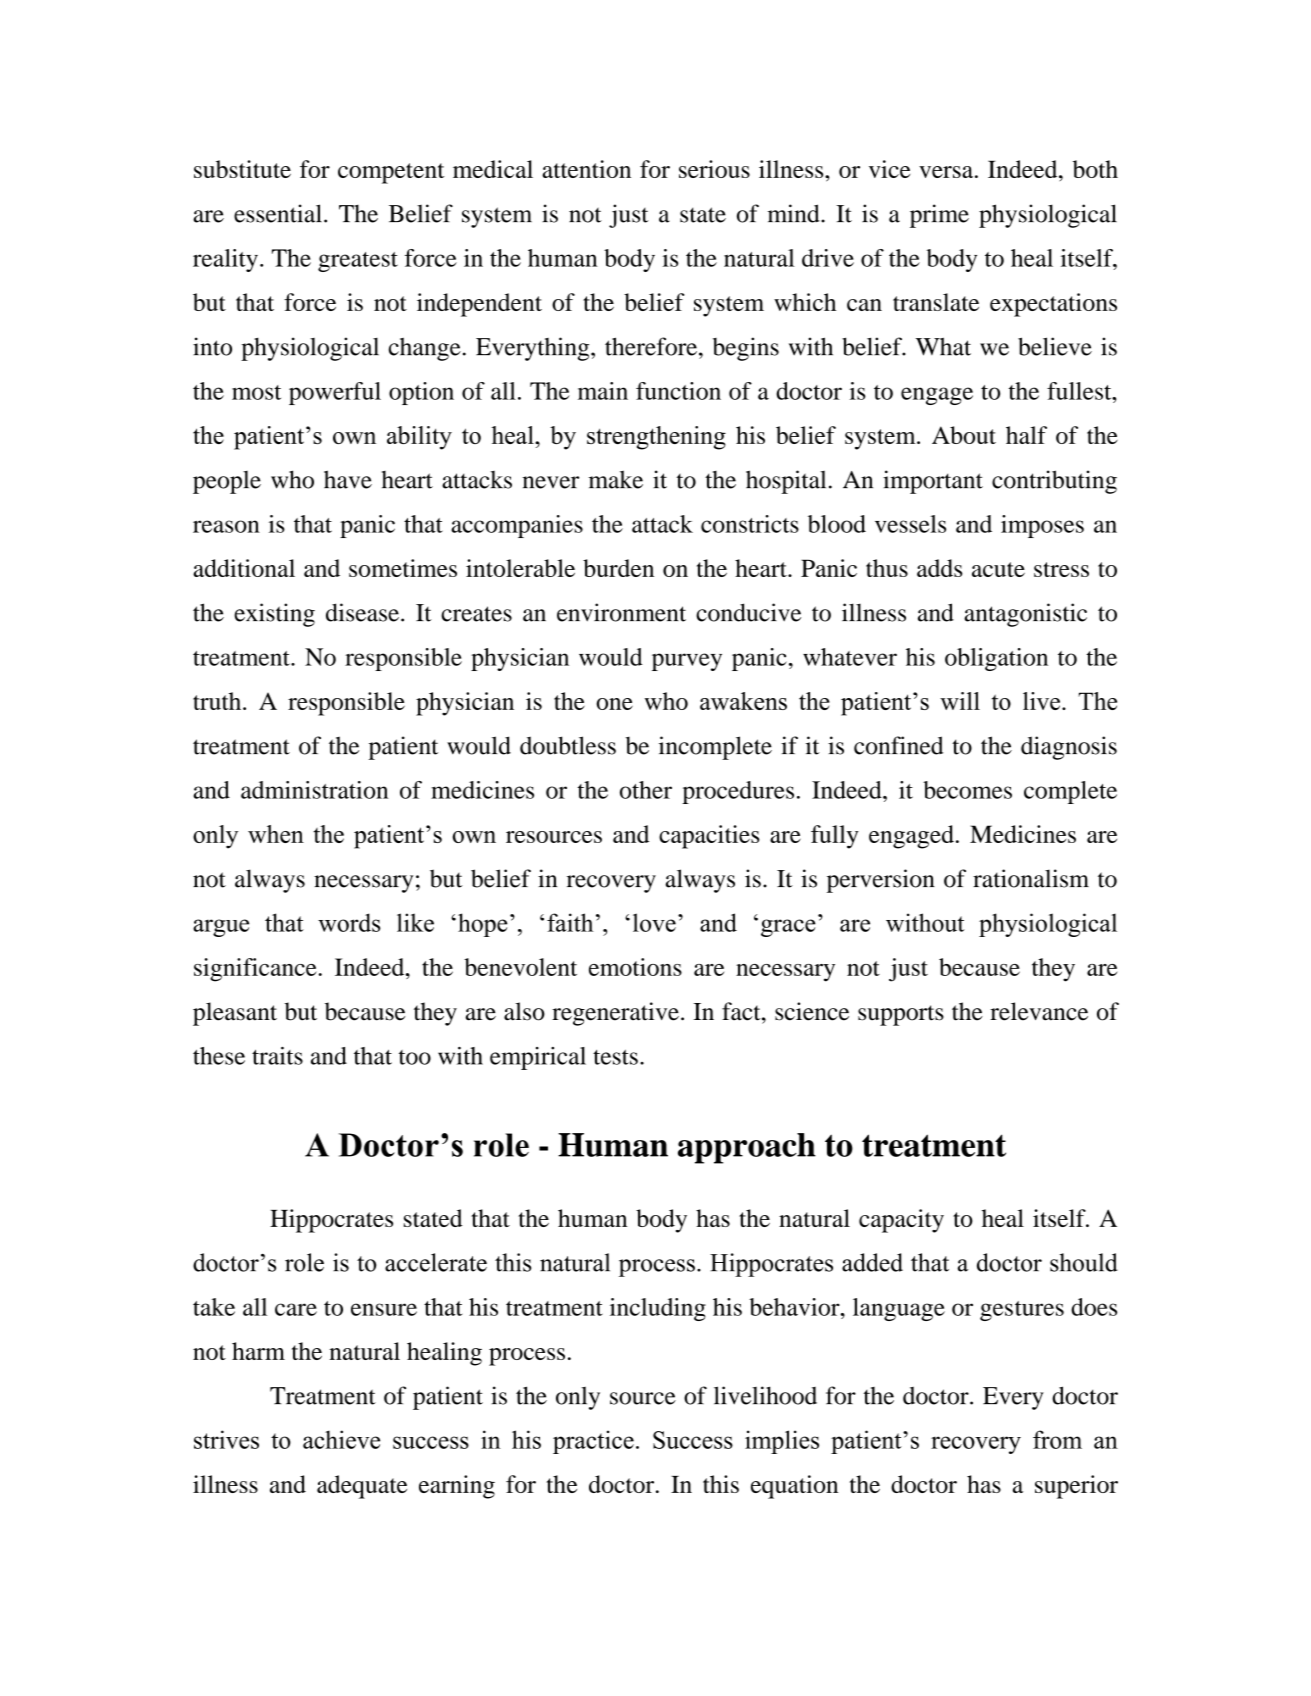  I want to click on when, so click(276, 834).
